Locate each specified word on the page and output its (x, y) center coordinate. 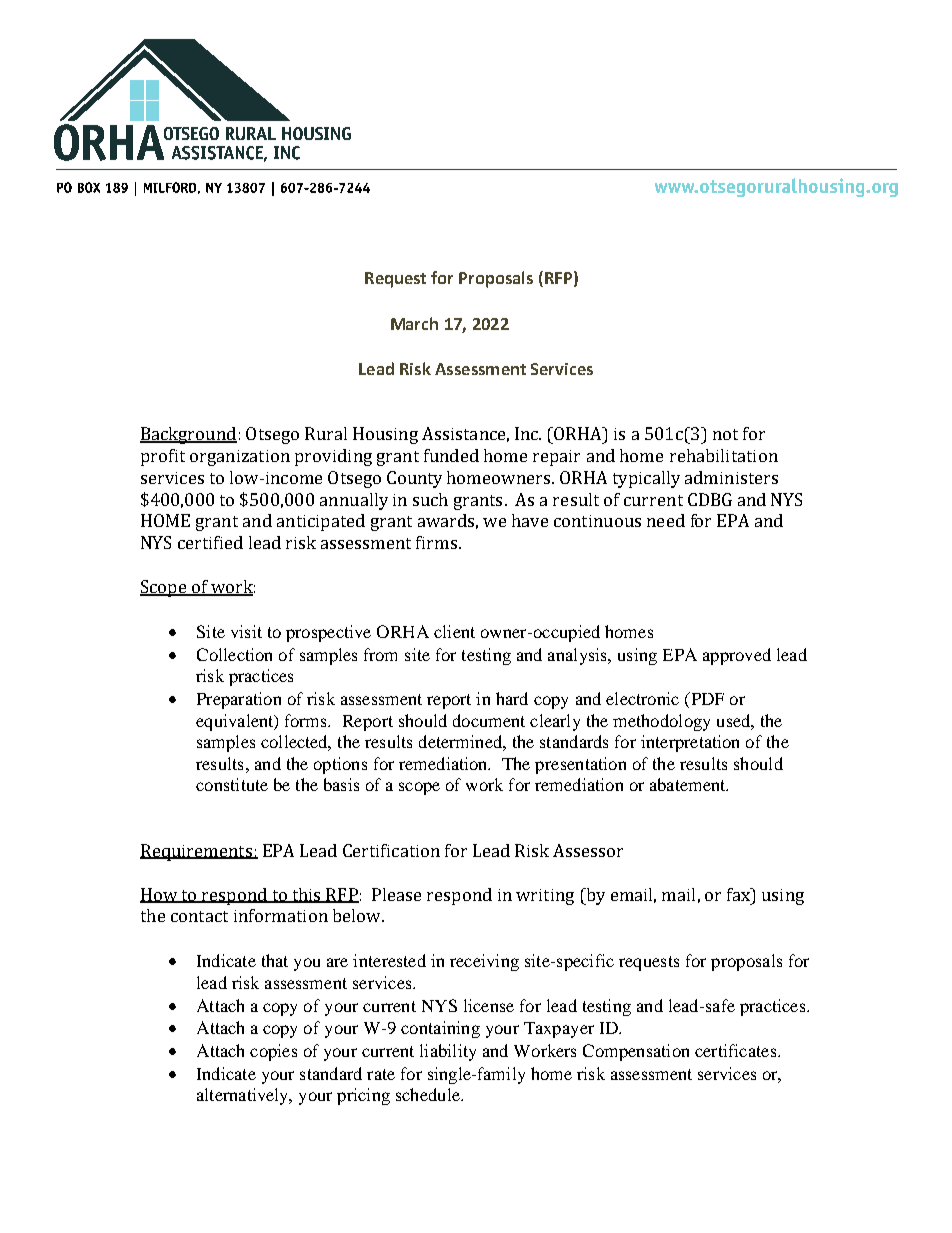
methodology (661, 722)
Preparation (239, 700)
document (489, 720)
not (725, 434)
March (414, 323)
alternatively (244, 1096)
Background (188, 435)
